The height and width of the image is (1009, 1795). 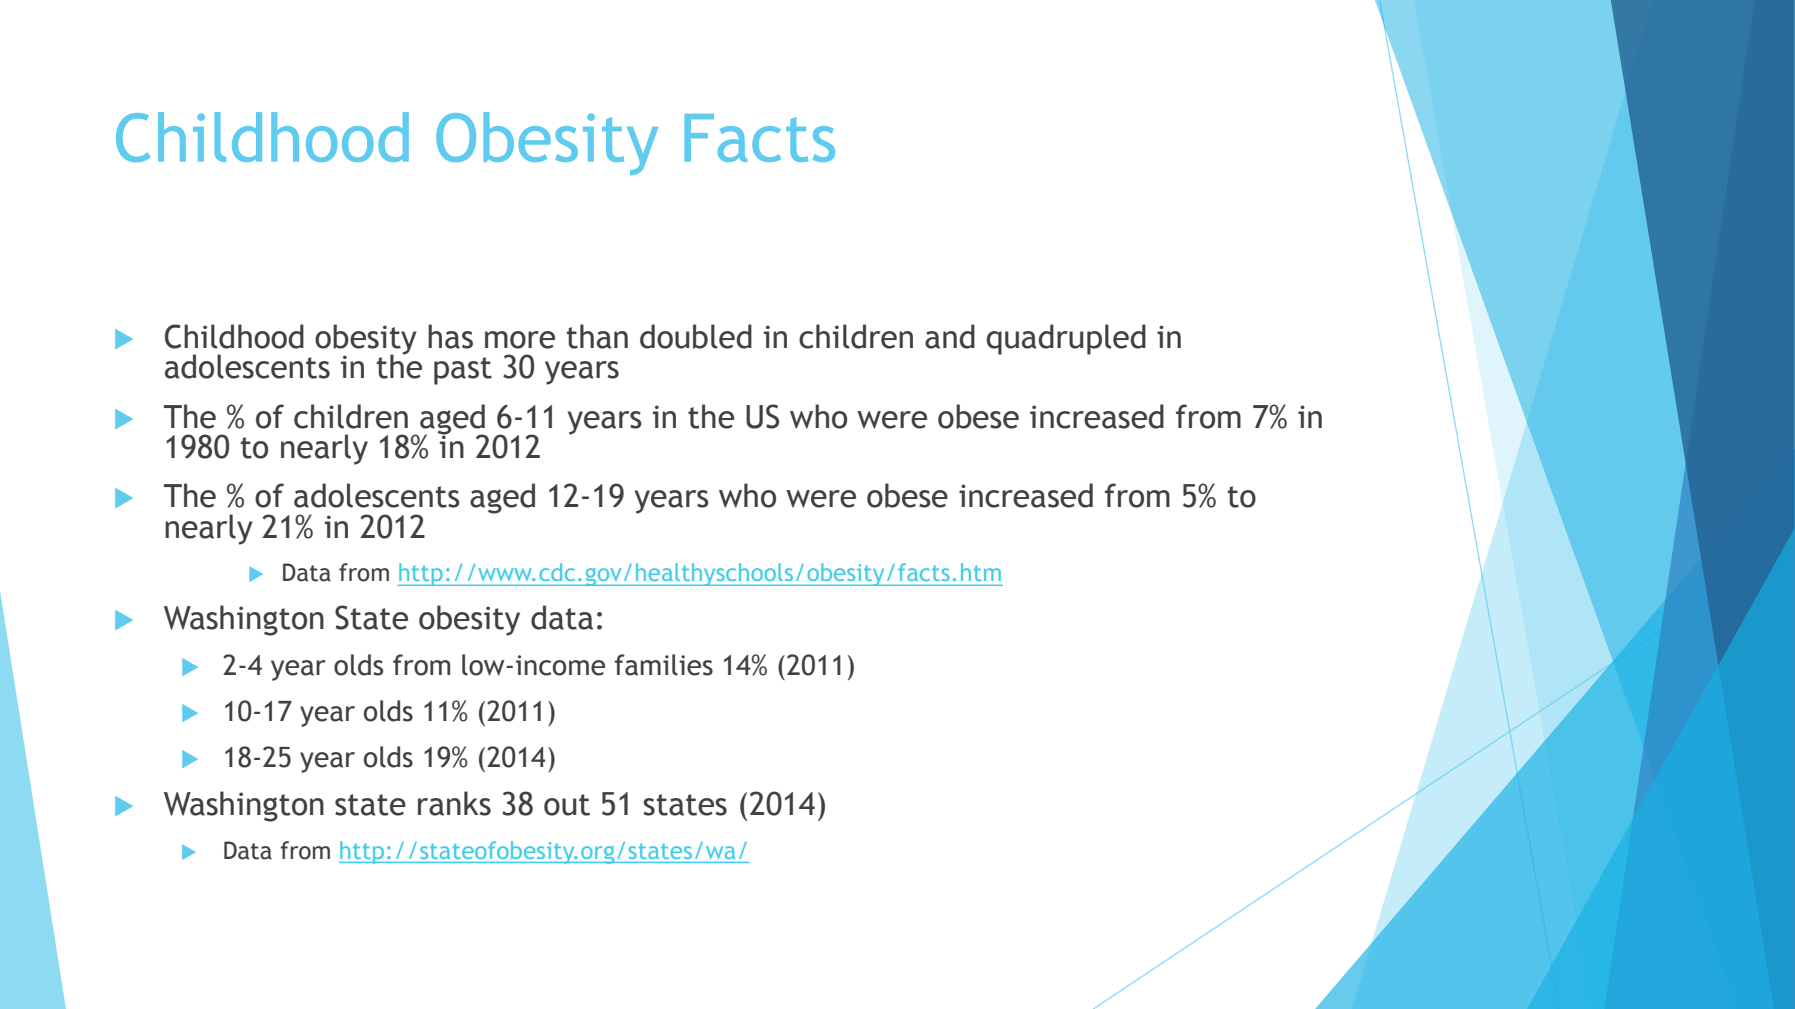 I want to click on more, so click(x=520, y=340).
